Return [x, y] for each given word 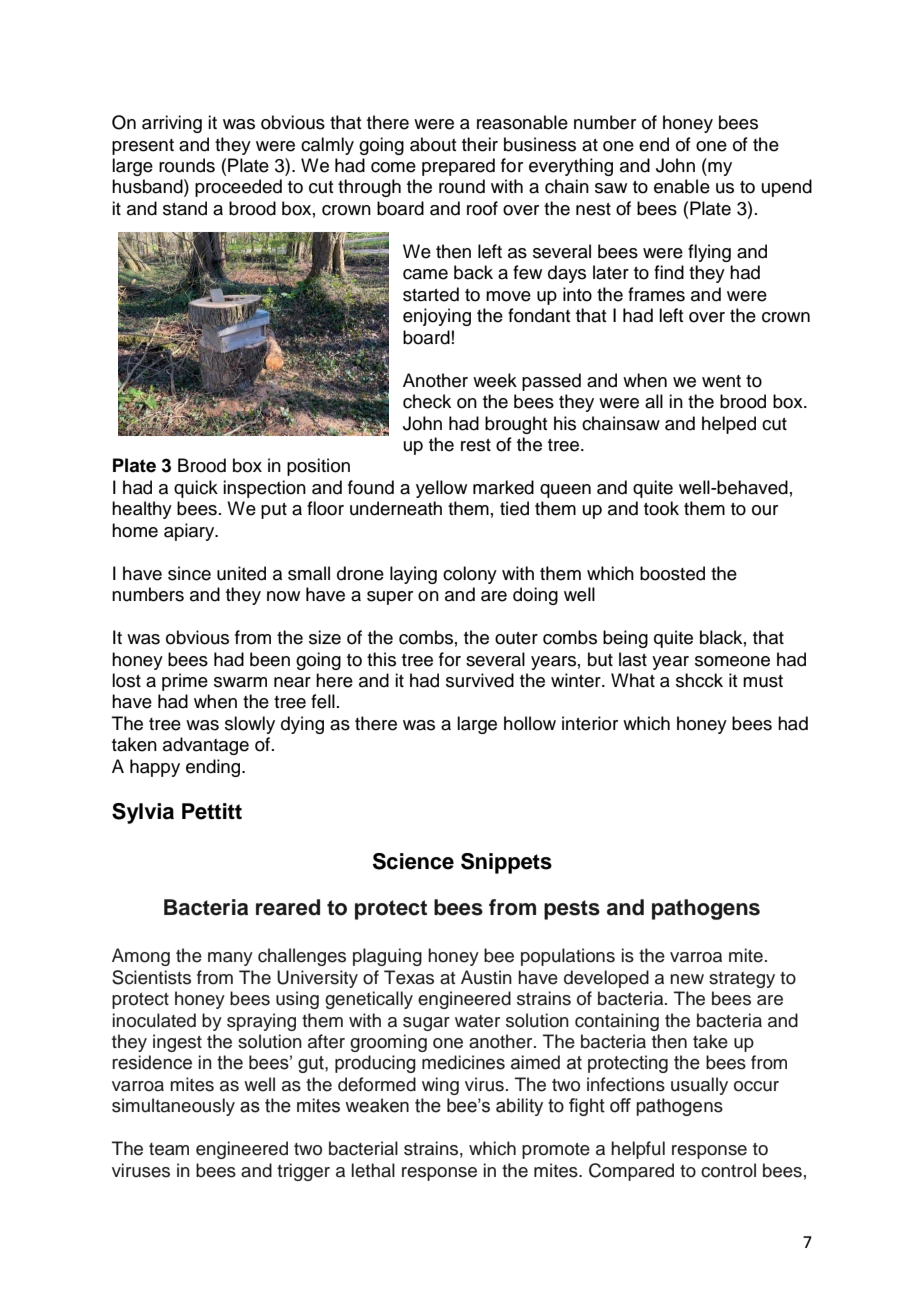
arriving [172, 124]
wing [440, 1086]
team [169, 1149]
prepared [458, 167]
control [728, 1170]
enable [682, 186]
